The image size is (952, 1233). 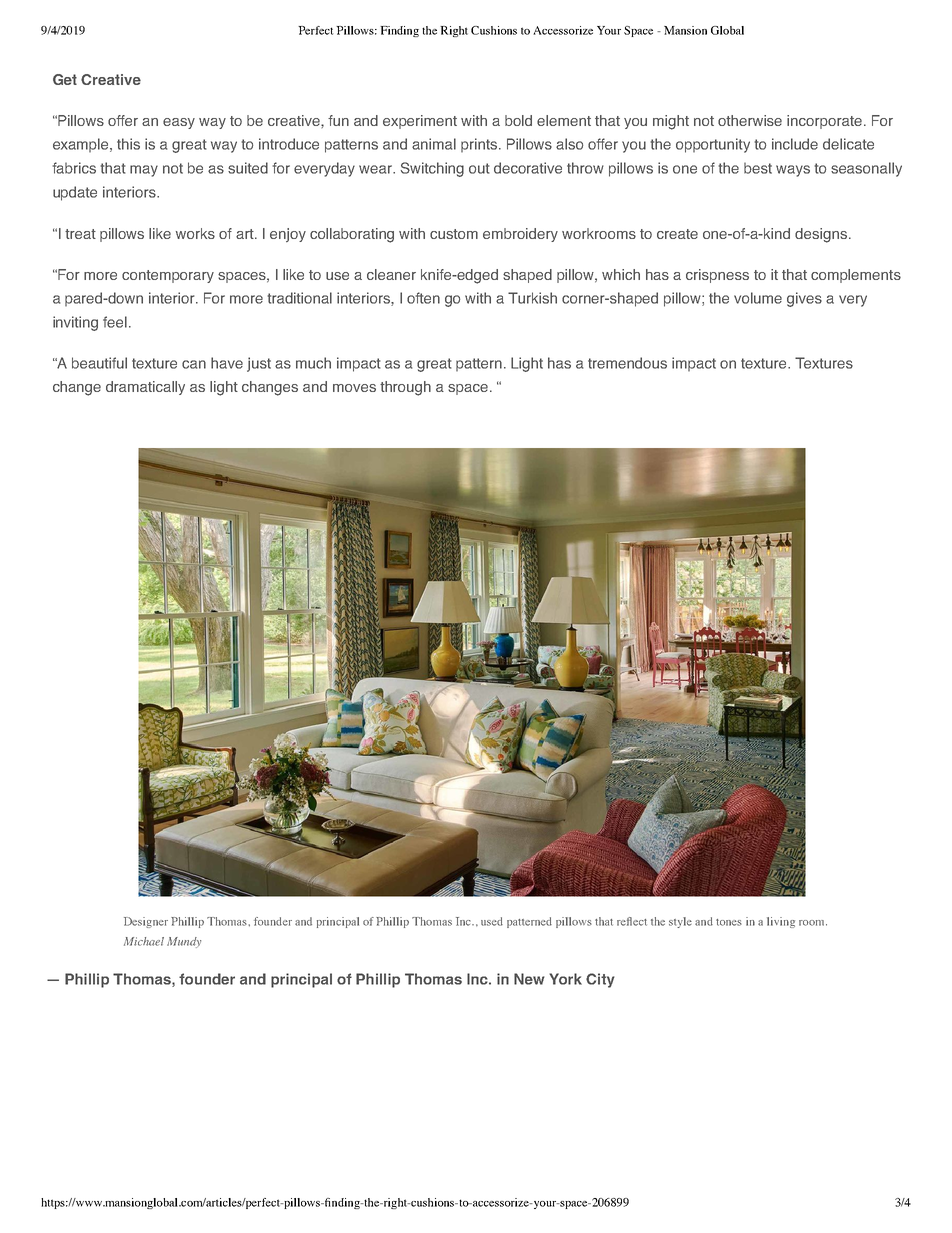 I want to click on tremendous, so click(x=627, y=363).
